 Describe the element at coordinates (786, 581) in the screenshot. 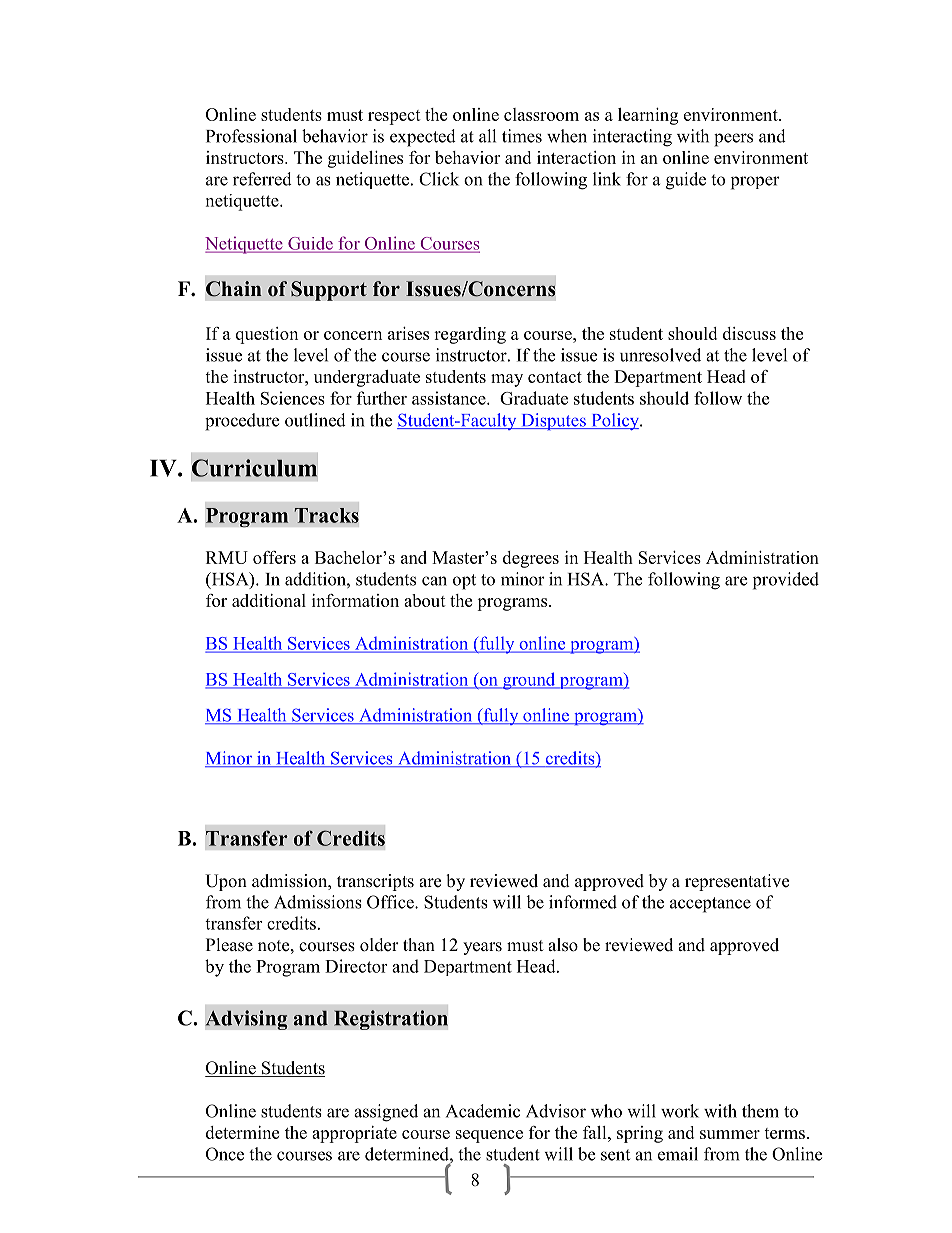

I see `provided` at that location.
